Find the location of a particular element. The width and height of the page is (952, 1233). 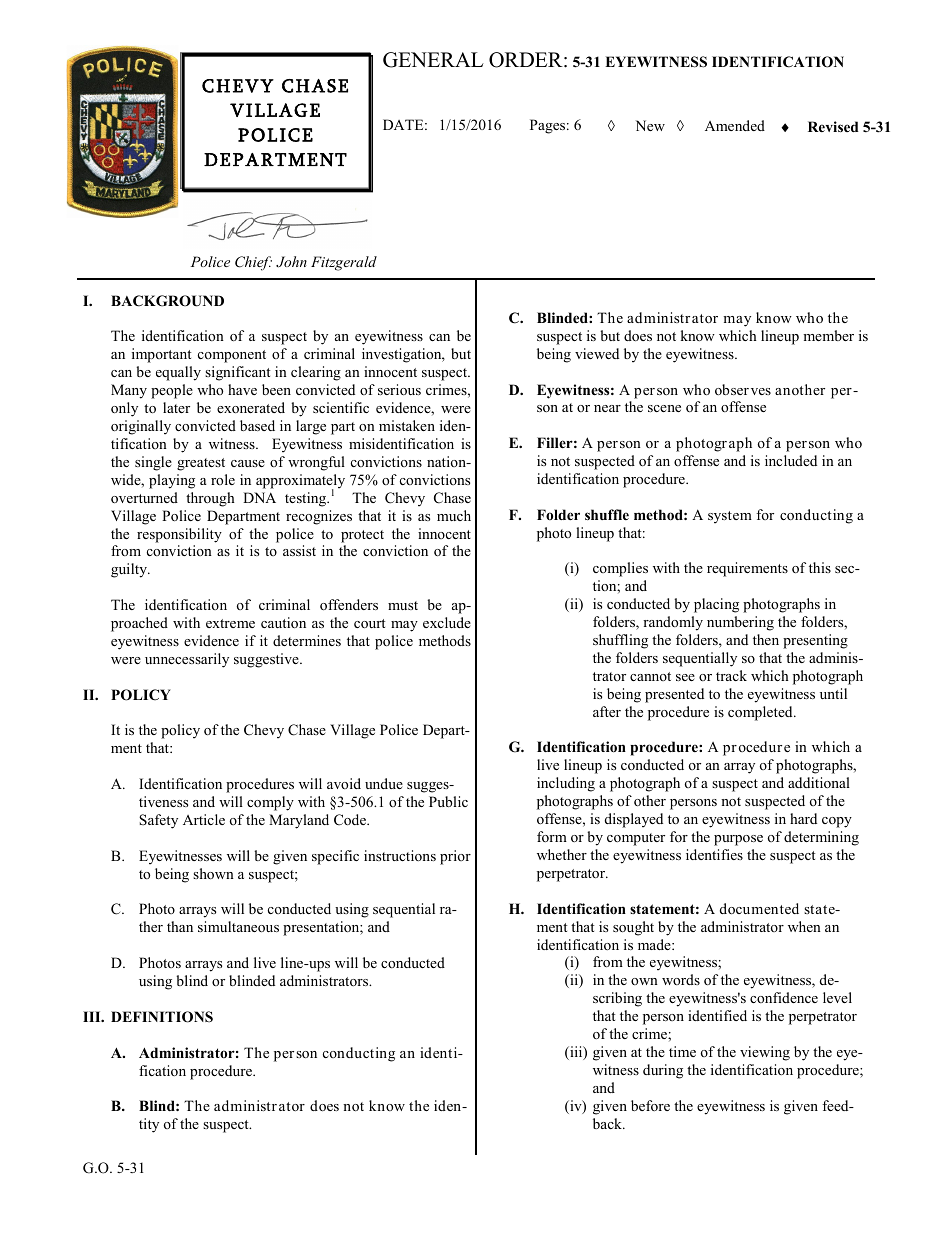

exclude is located at coordinates (447, 622).
